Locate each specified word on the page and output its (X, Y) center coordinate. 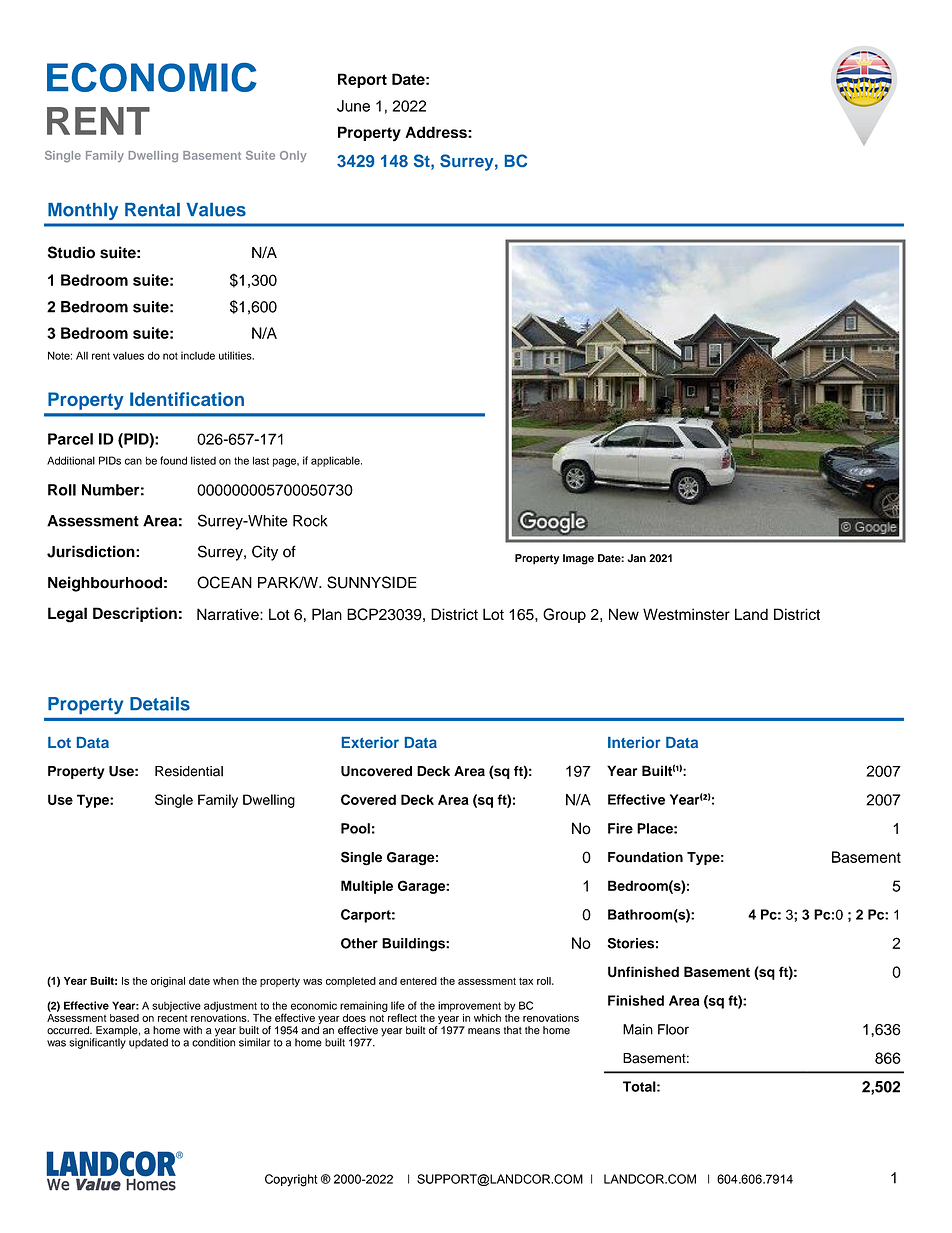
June (353, 106)
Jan (636, 558)
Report (362, 80)
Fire (620, 828)
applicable (336, 461)
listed (203, 460)
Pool (355, 828)
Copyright (291, 1180)
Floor (673, 1029)
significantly (97, 1043)
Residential (189, 771)
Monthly (83, 211)
